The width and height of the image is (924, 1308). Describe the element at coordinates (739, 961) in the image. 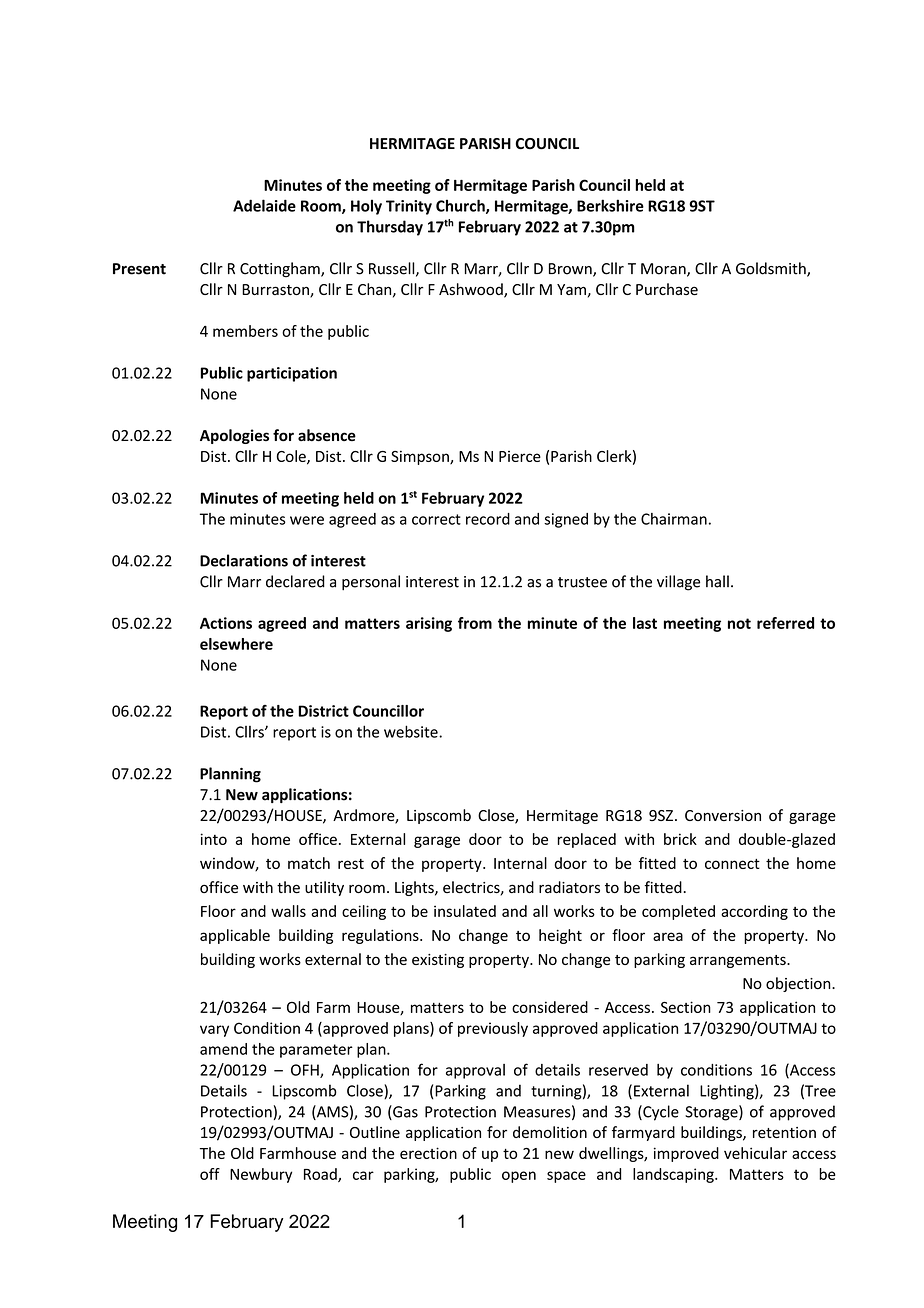

I see `arrangements` at that location.
